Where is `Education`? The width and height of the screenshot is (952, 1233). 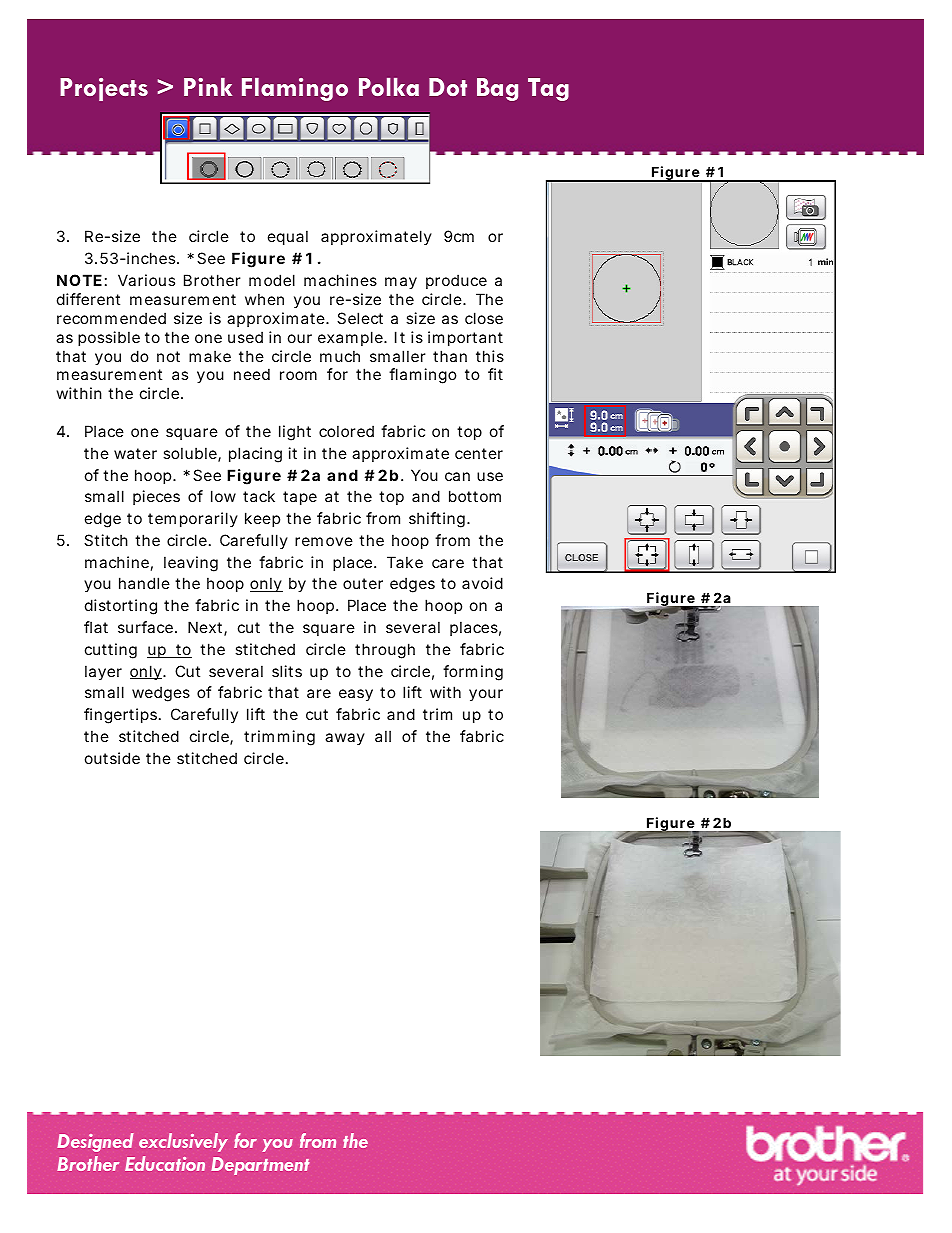 Education is located at coordinates (165, 1163).
